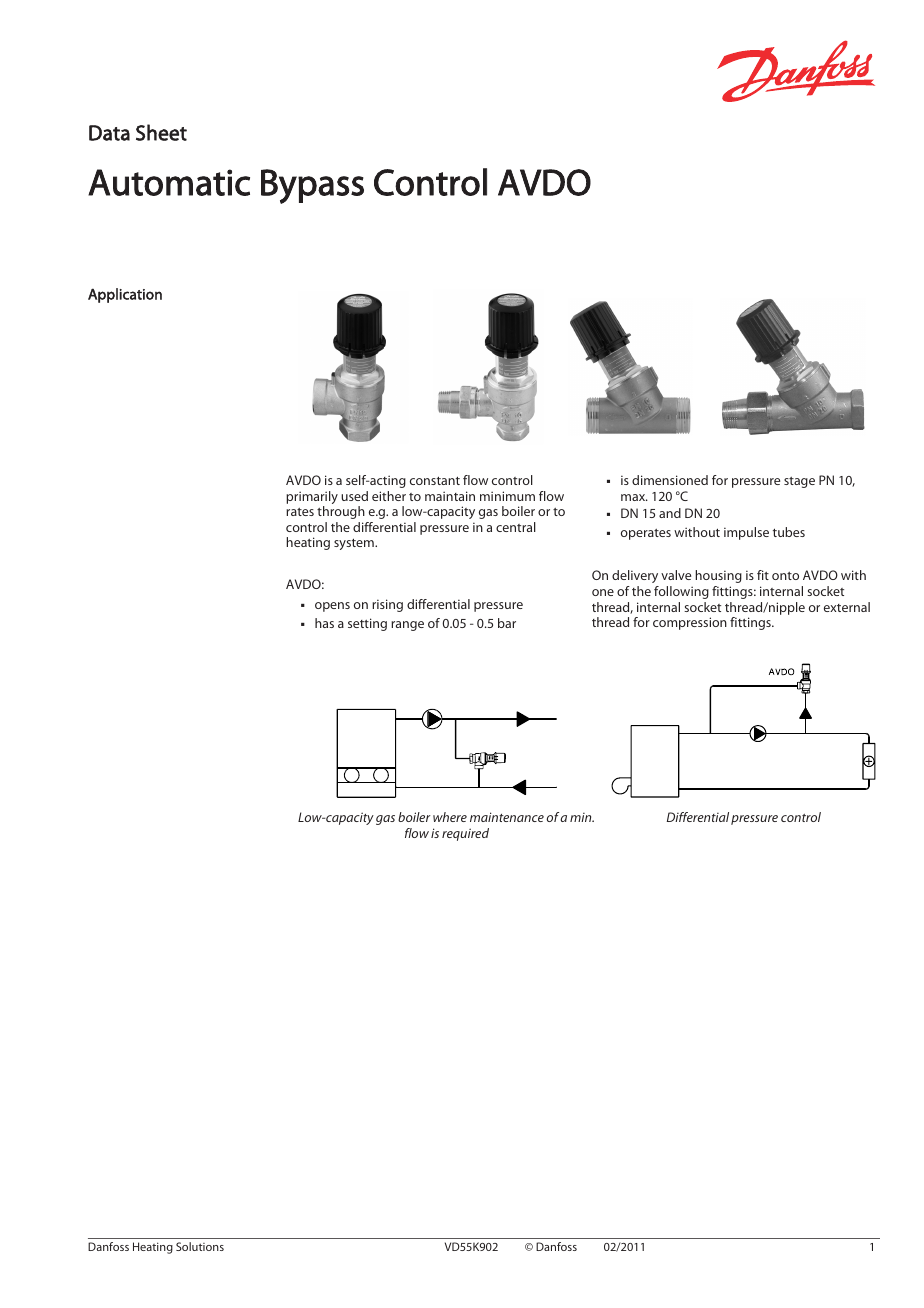 This page has height=1308, width=924. I want to click on Automatic, so click(169, 182).
